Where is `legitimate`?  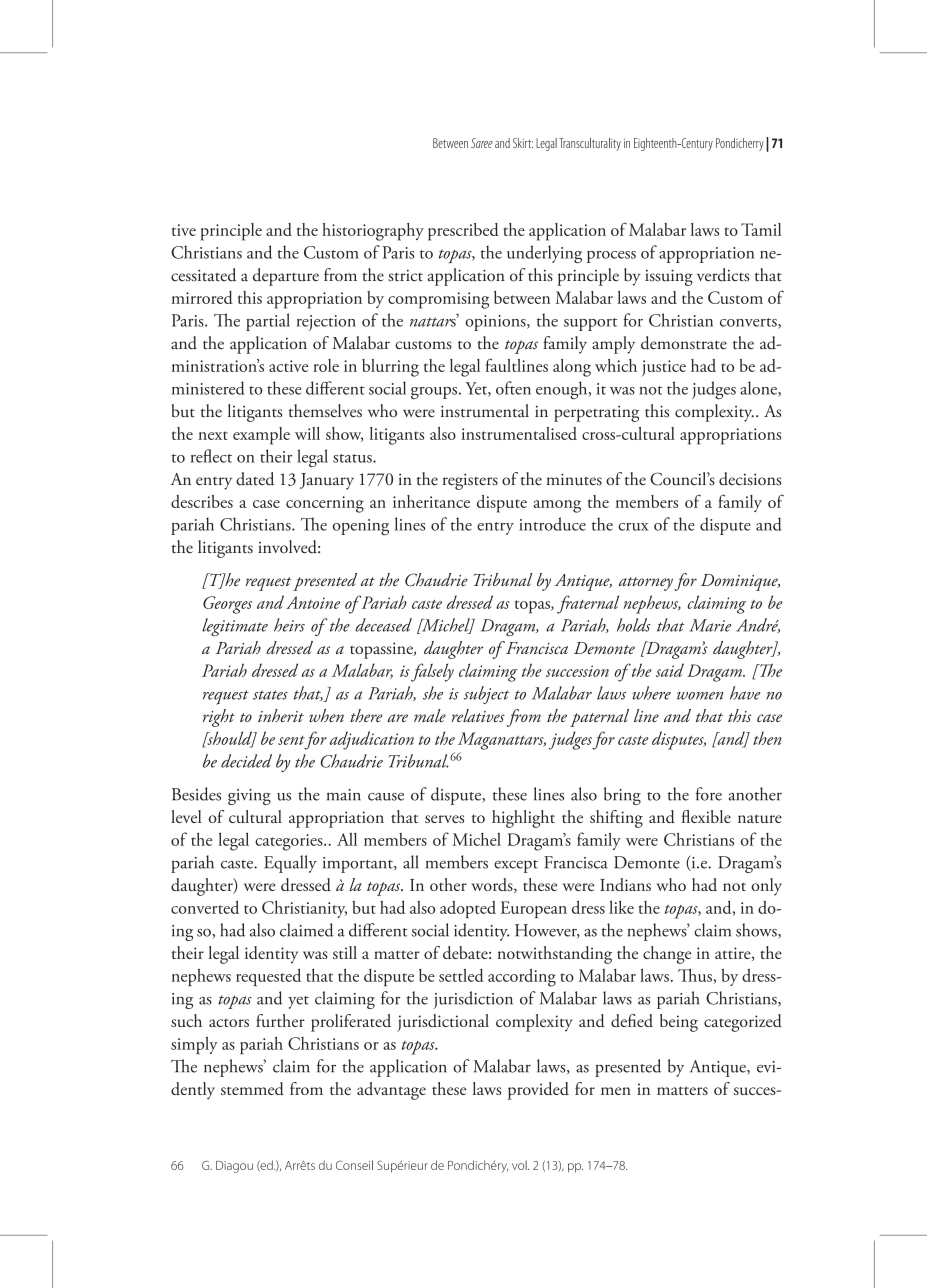
legitimate is located at coordinates (235, 627).
